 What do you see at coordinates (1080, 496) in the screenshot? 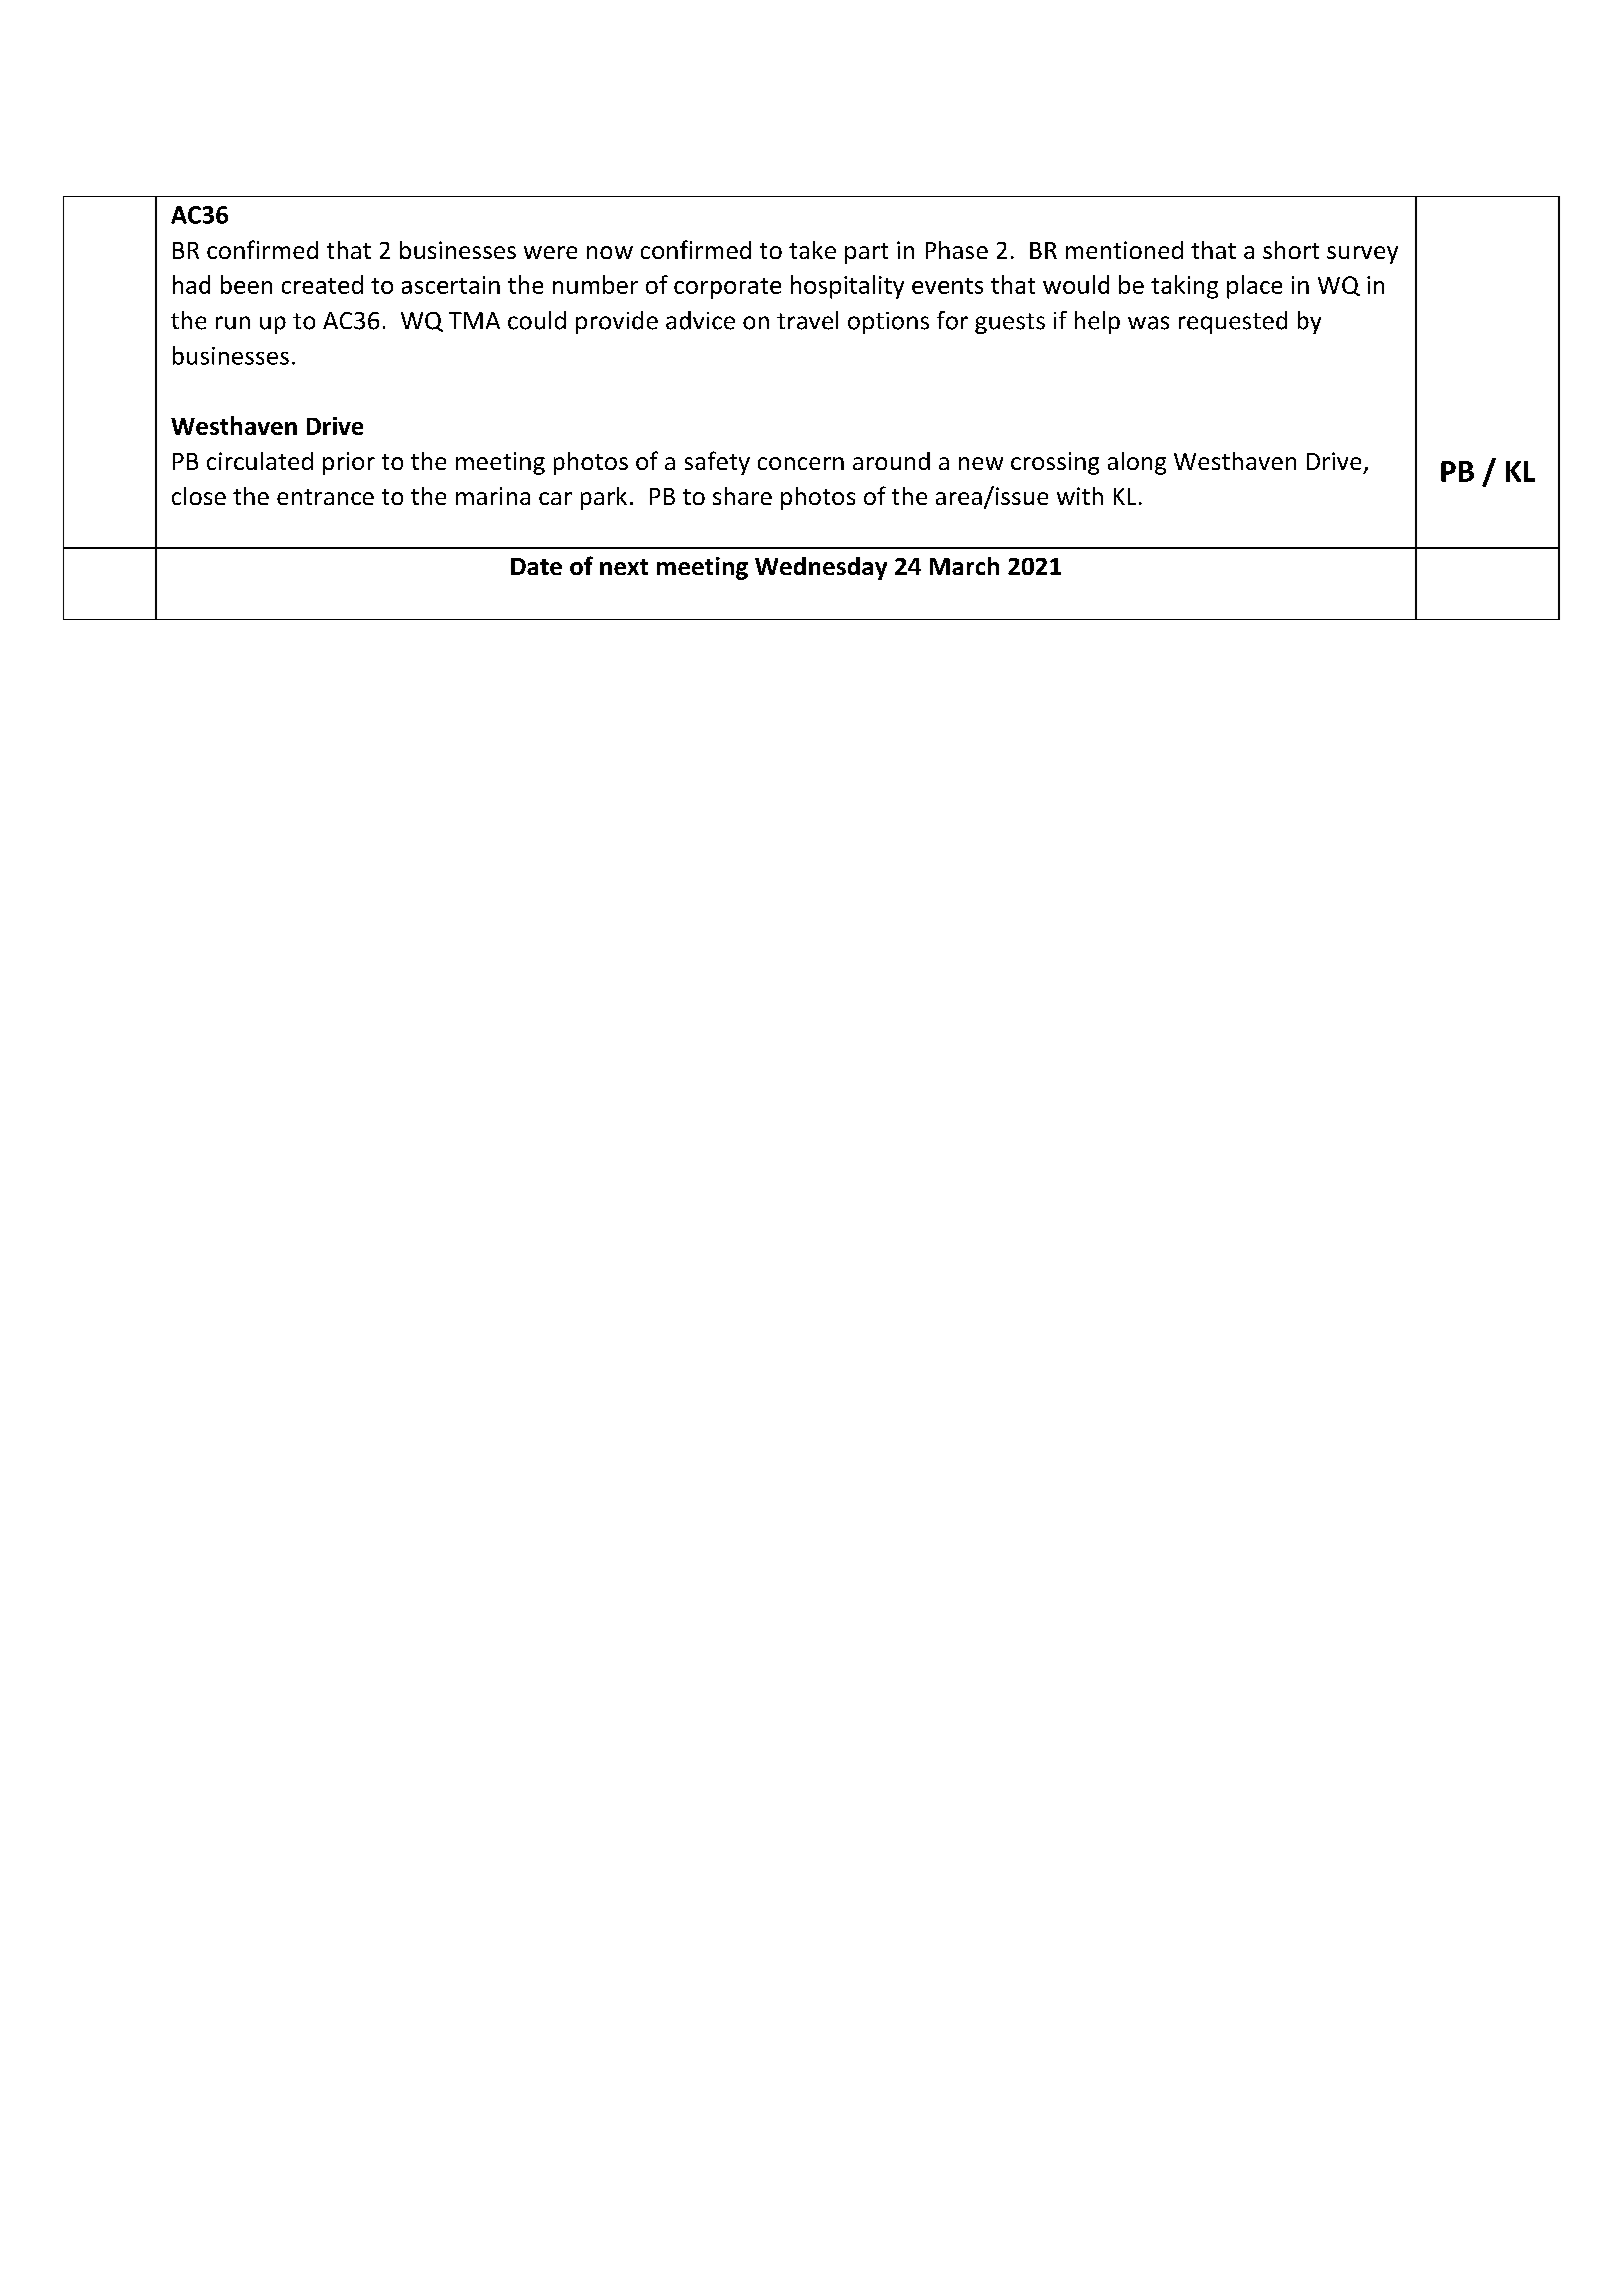
I see `with` at bounding box center [1080, 496].
